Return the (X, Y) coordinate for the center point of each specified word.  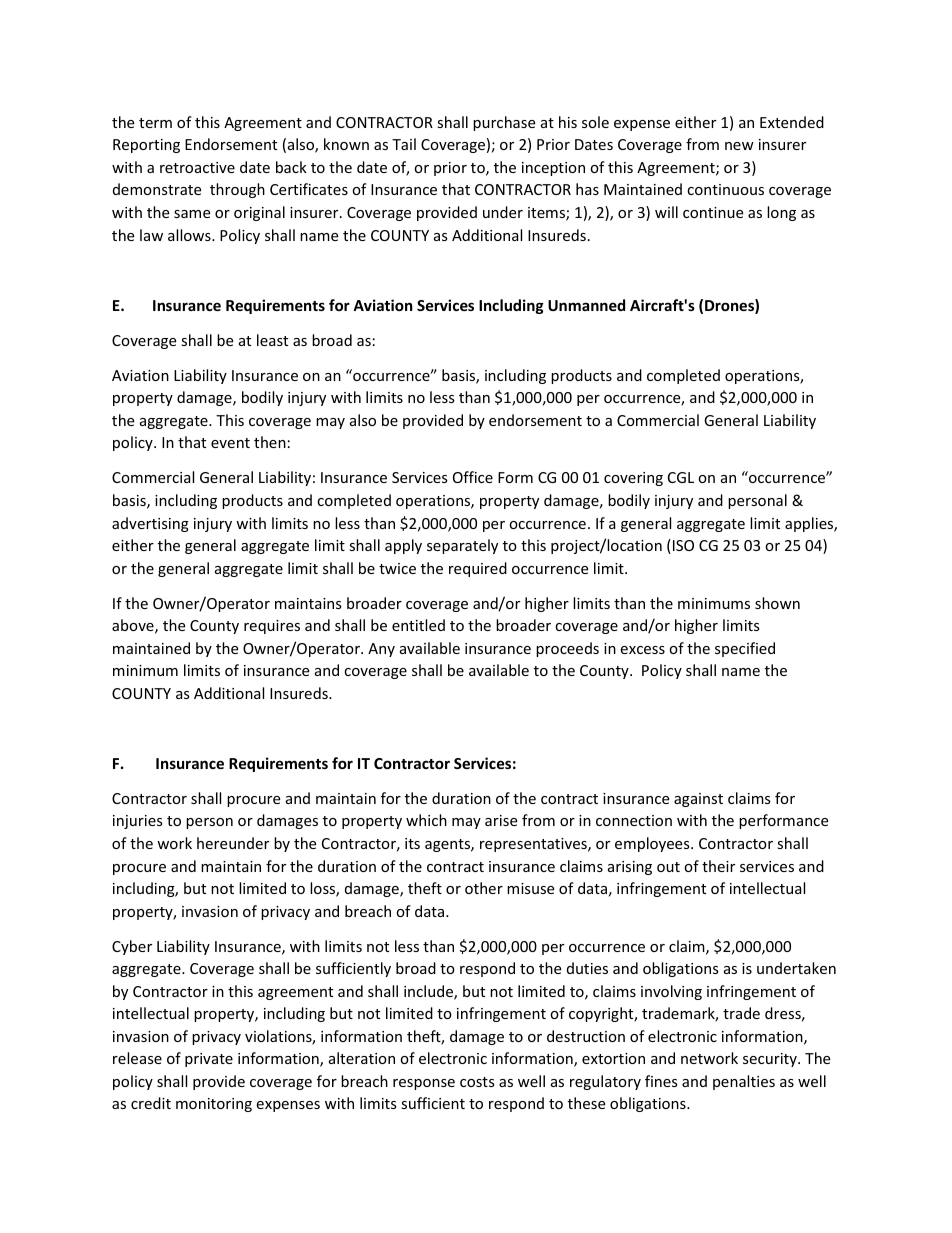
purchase (504, 123)
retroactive (197, 167)
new (739, 146)
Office (473, 477)
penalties (744, 1082)
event (230, 443)
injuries (138, 822)
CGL (681, 477)
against (698, 800)
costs (477, 1082)
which (426, 820)
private (209, 1060)
